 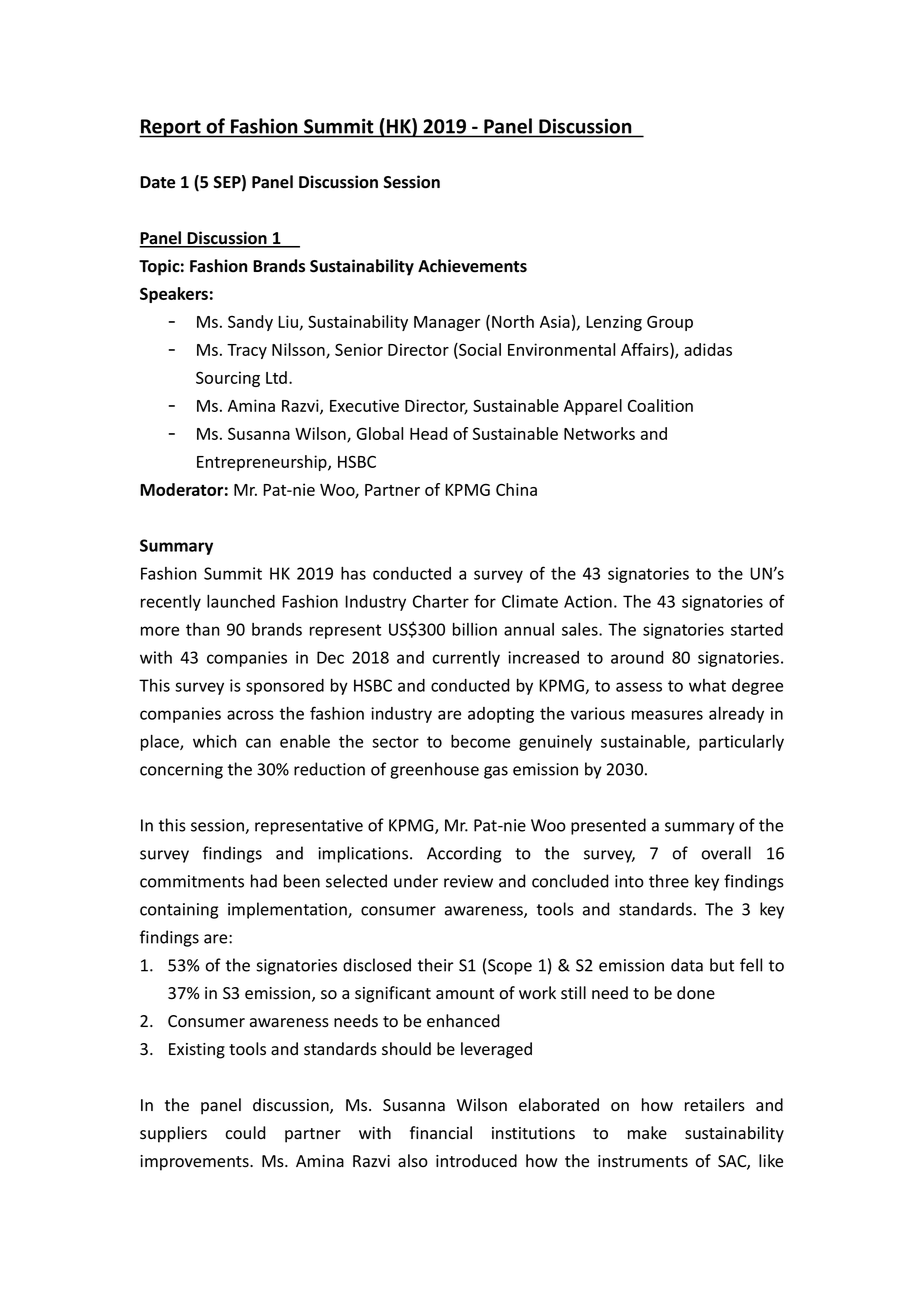 What do you see at coordinates (726, 853) in the page?
I see `overall` at bounding box center [726, 853].
